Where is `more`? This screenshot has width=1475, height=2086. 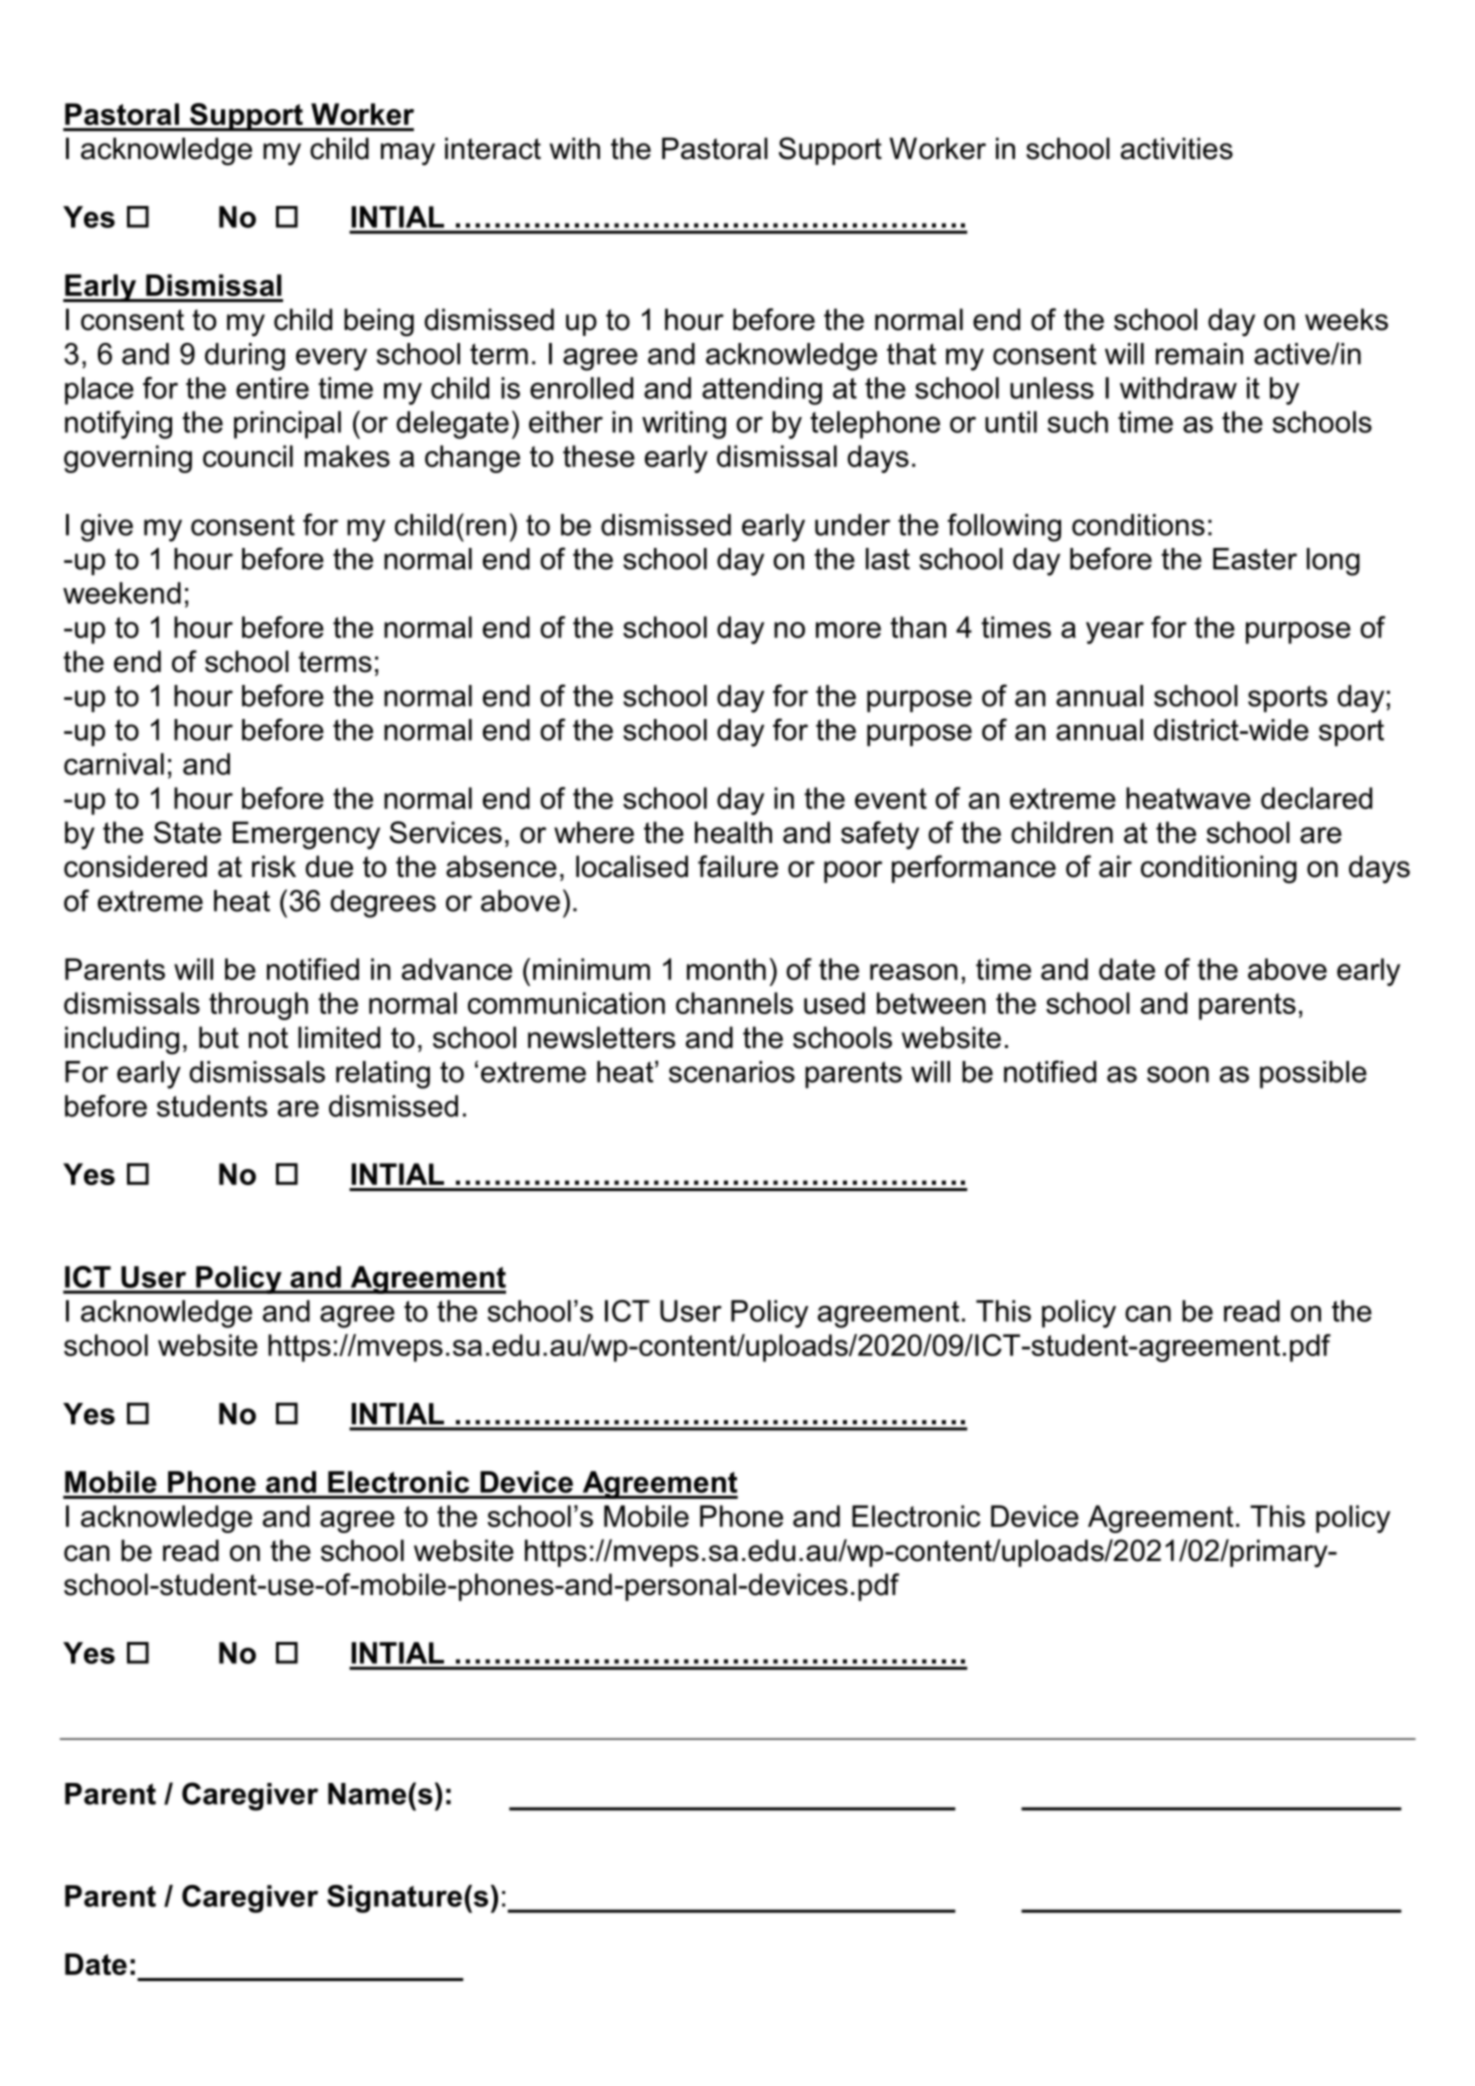
more is located at coordinates (848, 630).
